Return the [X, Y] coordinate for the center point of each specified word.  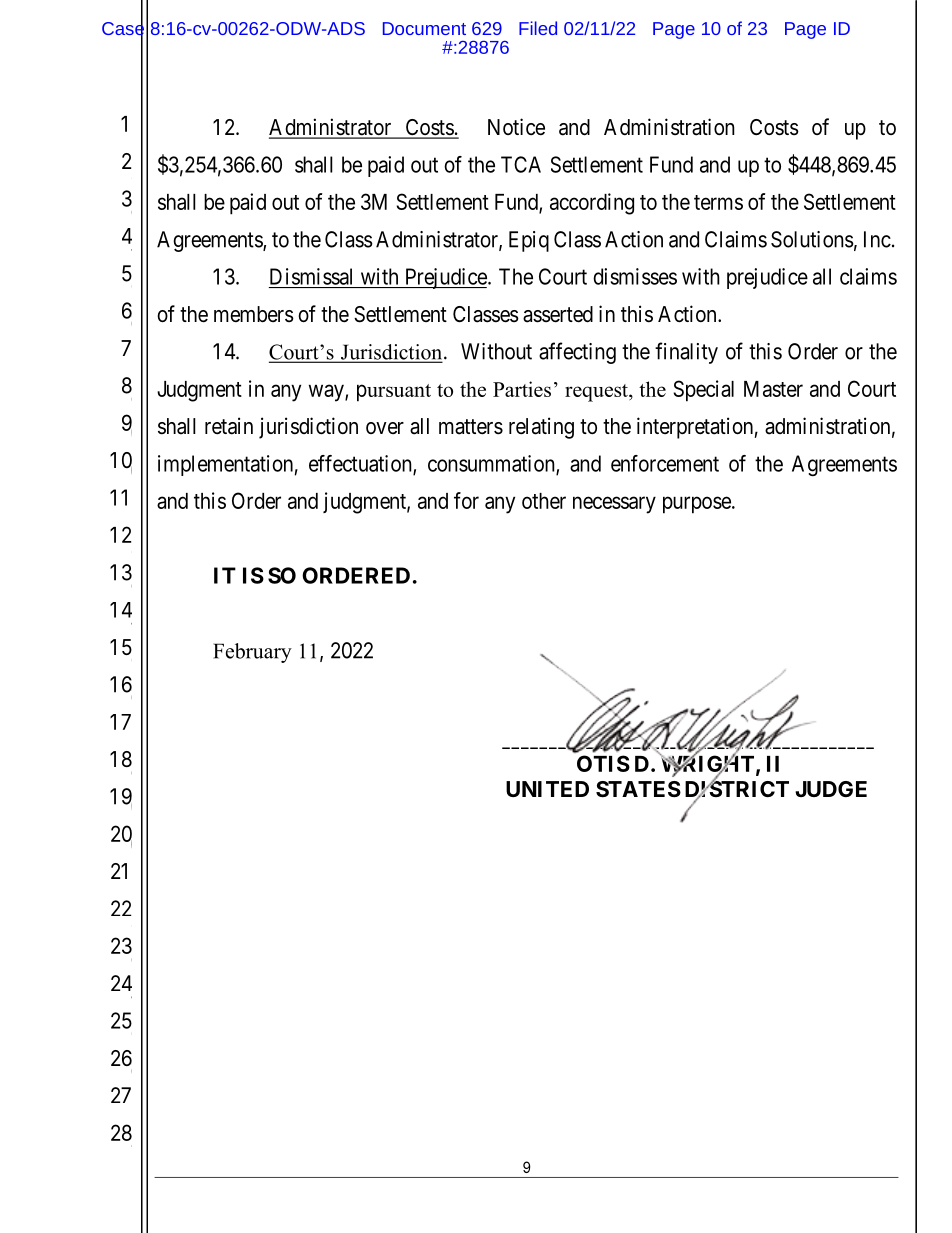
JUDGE [831, 789]
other [544, 501]
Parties [522, 389]
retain [229, 426]
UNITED [547, 789]
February [252, 653]
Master [773, 389]
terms [718, 202]
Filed [538, 28]
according [592, 204]
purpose [698, 505]
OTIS [603, 763]
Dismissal [311, 276]
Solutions [812, 239]
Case [123, 28]
